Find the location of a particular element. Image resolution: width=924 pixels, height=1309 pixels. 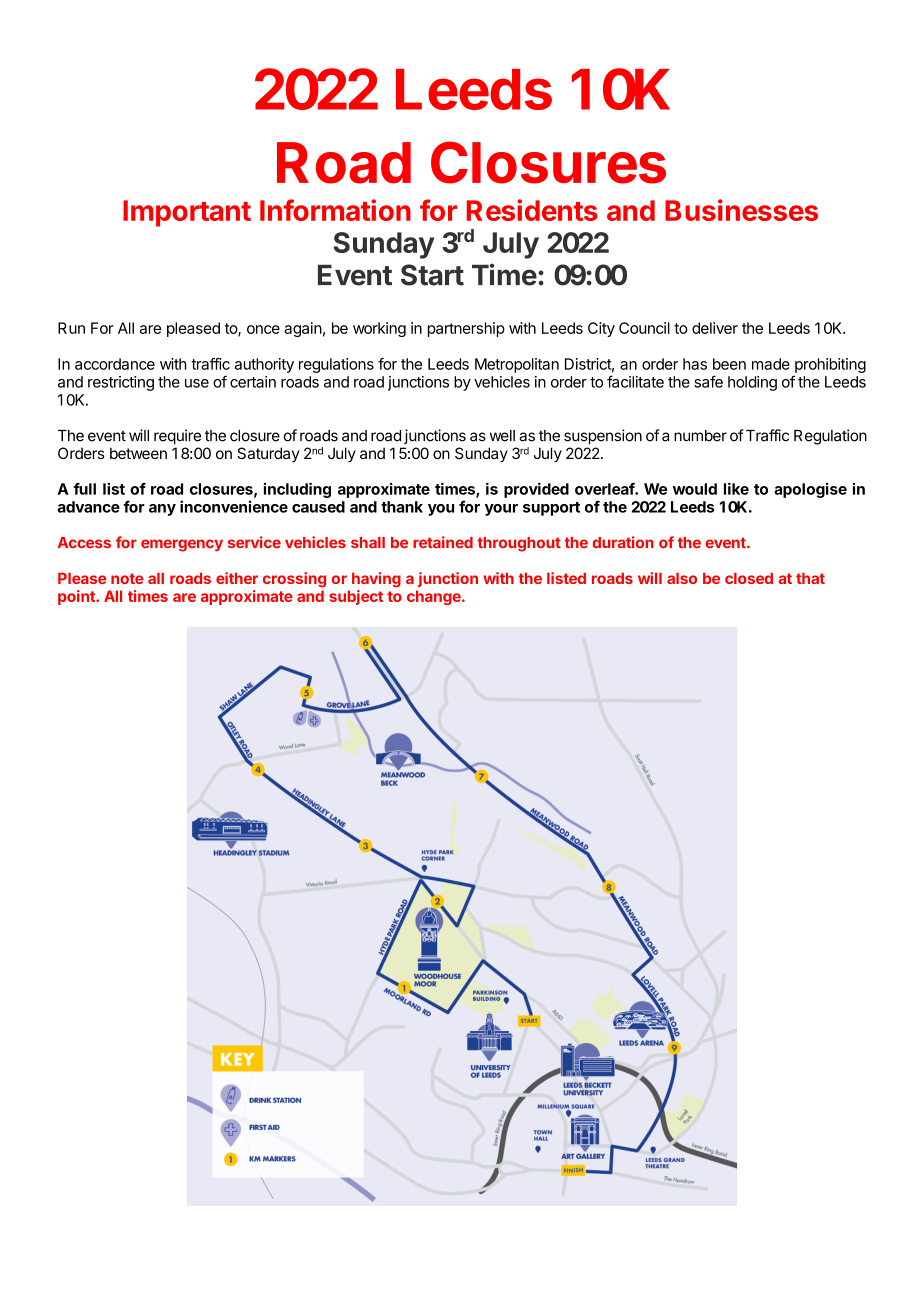

Businesses is located at coordinates (741, 210).
